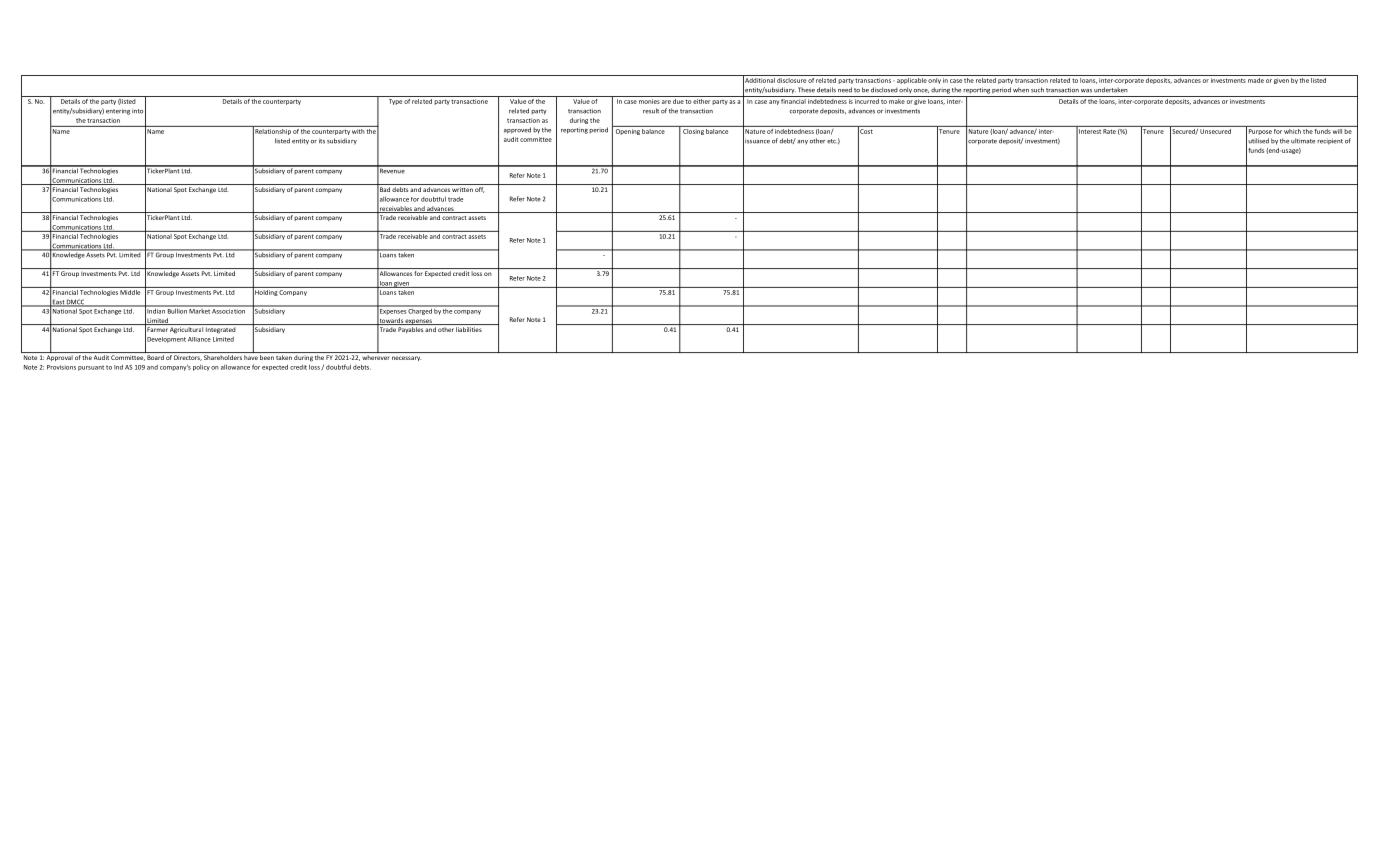 The image size is (1400, 850). What do you see at coordinates (1303, 141) in the screenshot?
I see `ultimate` at bounding box center [1303, 141].
